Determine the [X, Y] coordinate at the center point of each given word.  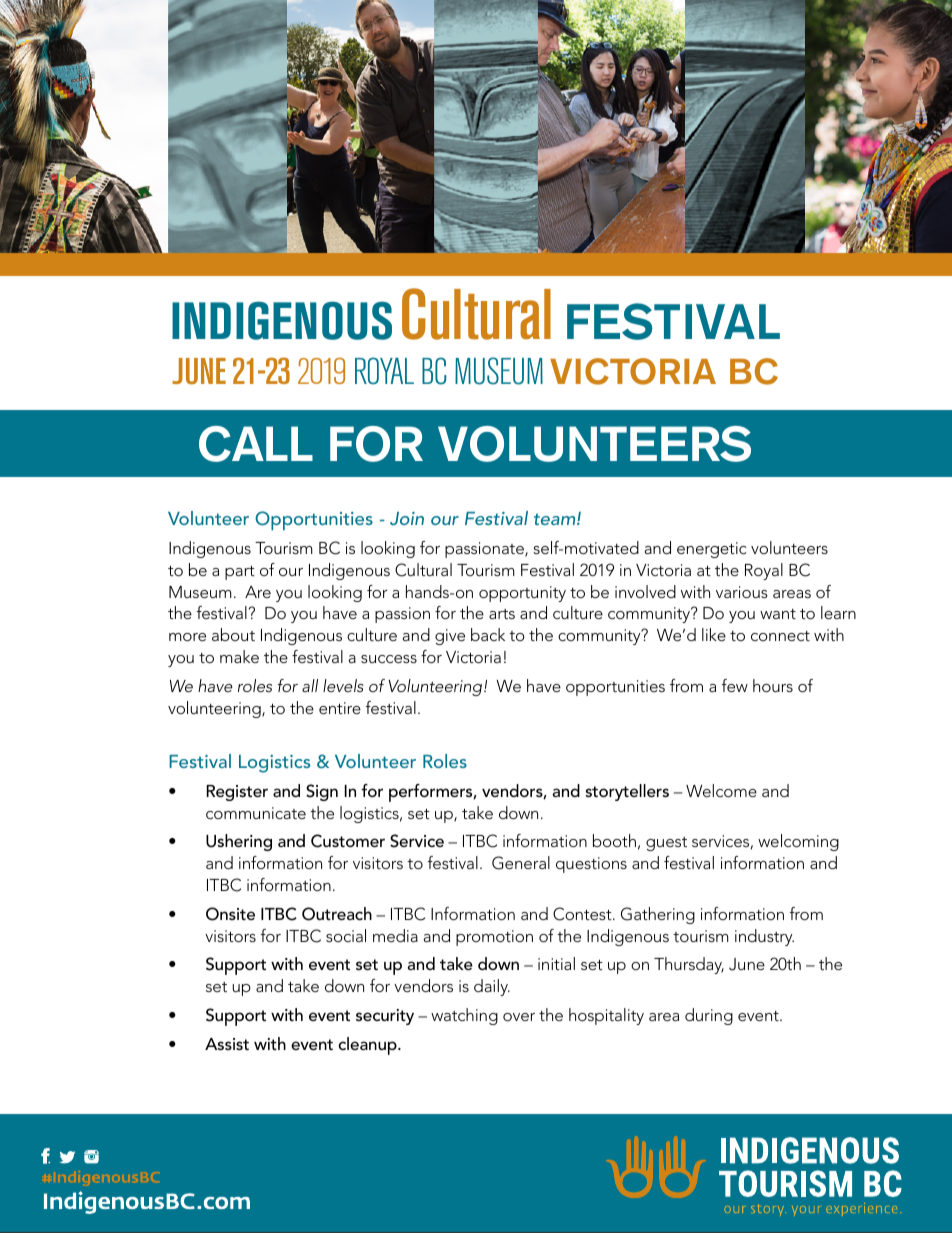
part [240, 573]
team [556, 519]
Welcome [721, 790]
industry [764, 937]
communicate [256, 813]
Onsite [230, 914]
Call [256, 444]
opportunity [522, 594]
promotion [494, 938]
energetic [712, 550]
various [742, 592]
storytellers [627, 792]
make [239, 656]
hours [773, 685]
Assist [227, 1044]
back [488, 634]
